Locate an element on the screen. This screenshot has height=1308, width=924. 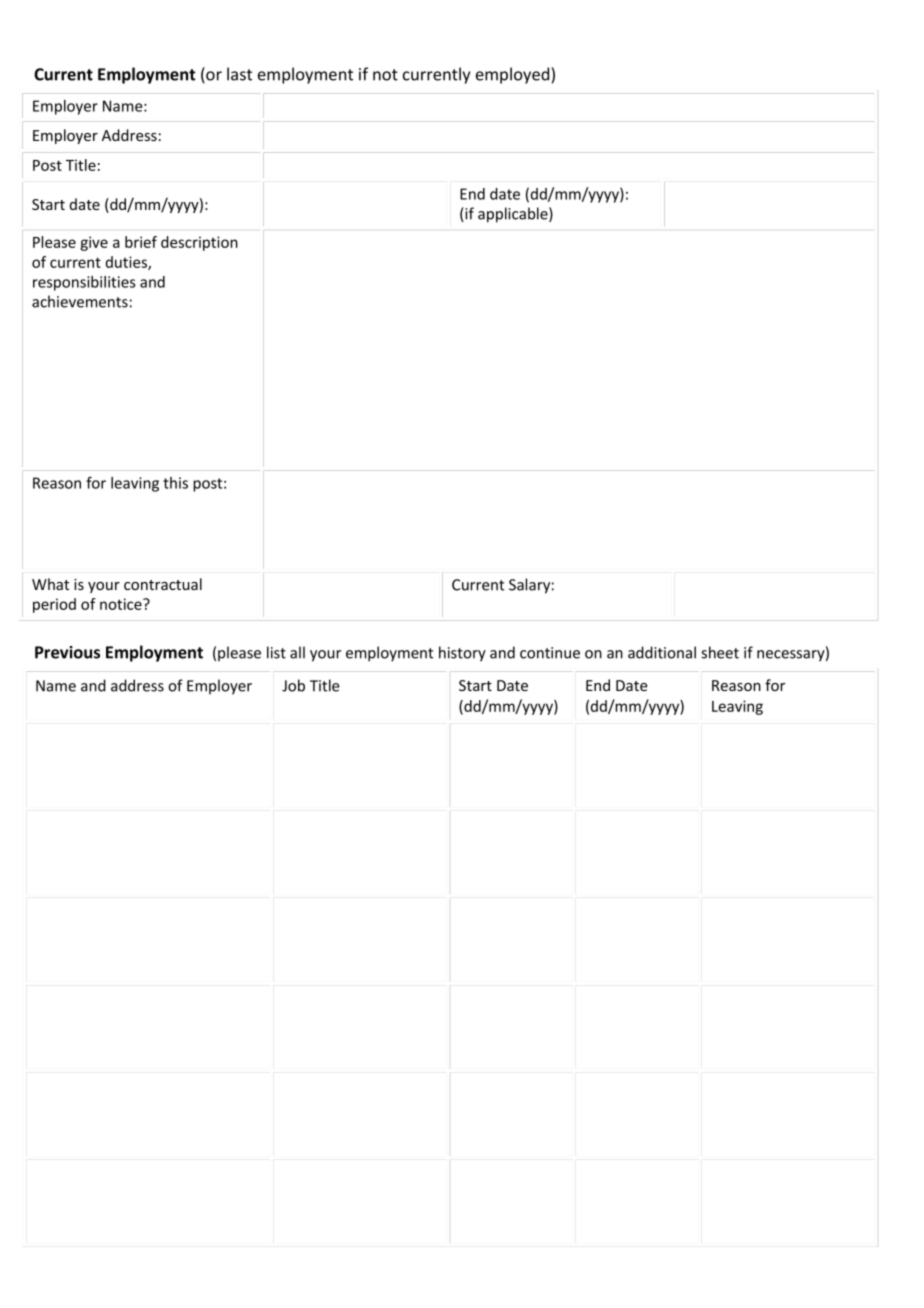
achievements is located at coordinates (80, 301).
